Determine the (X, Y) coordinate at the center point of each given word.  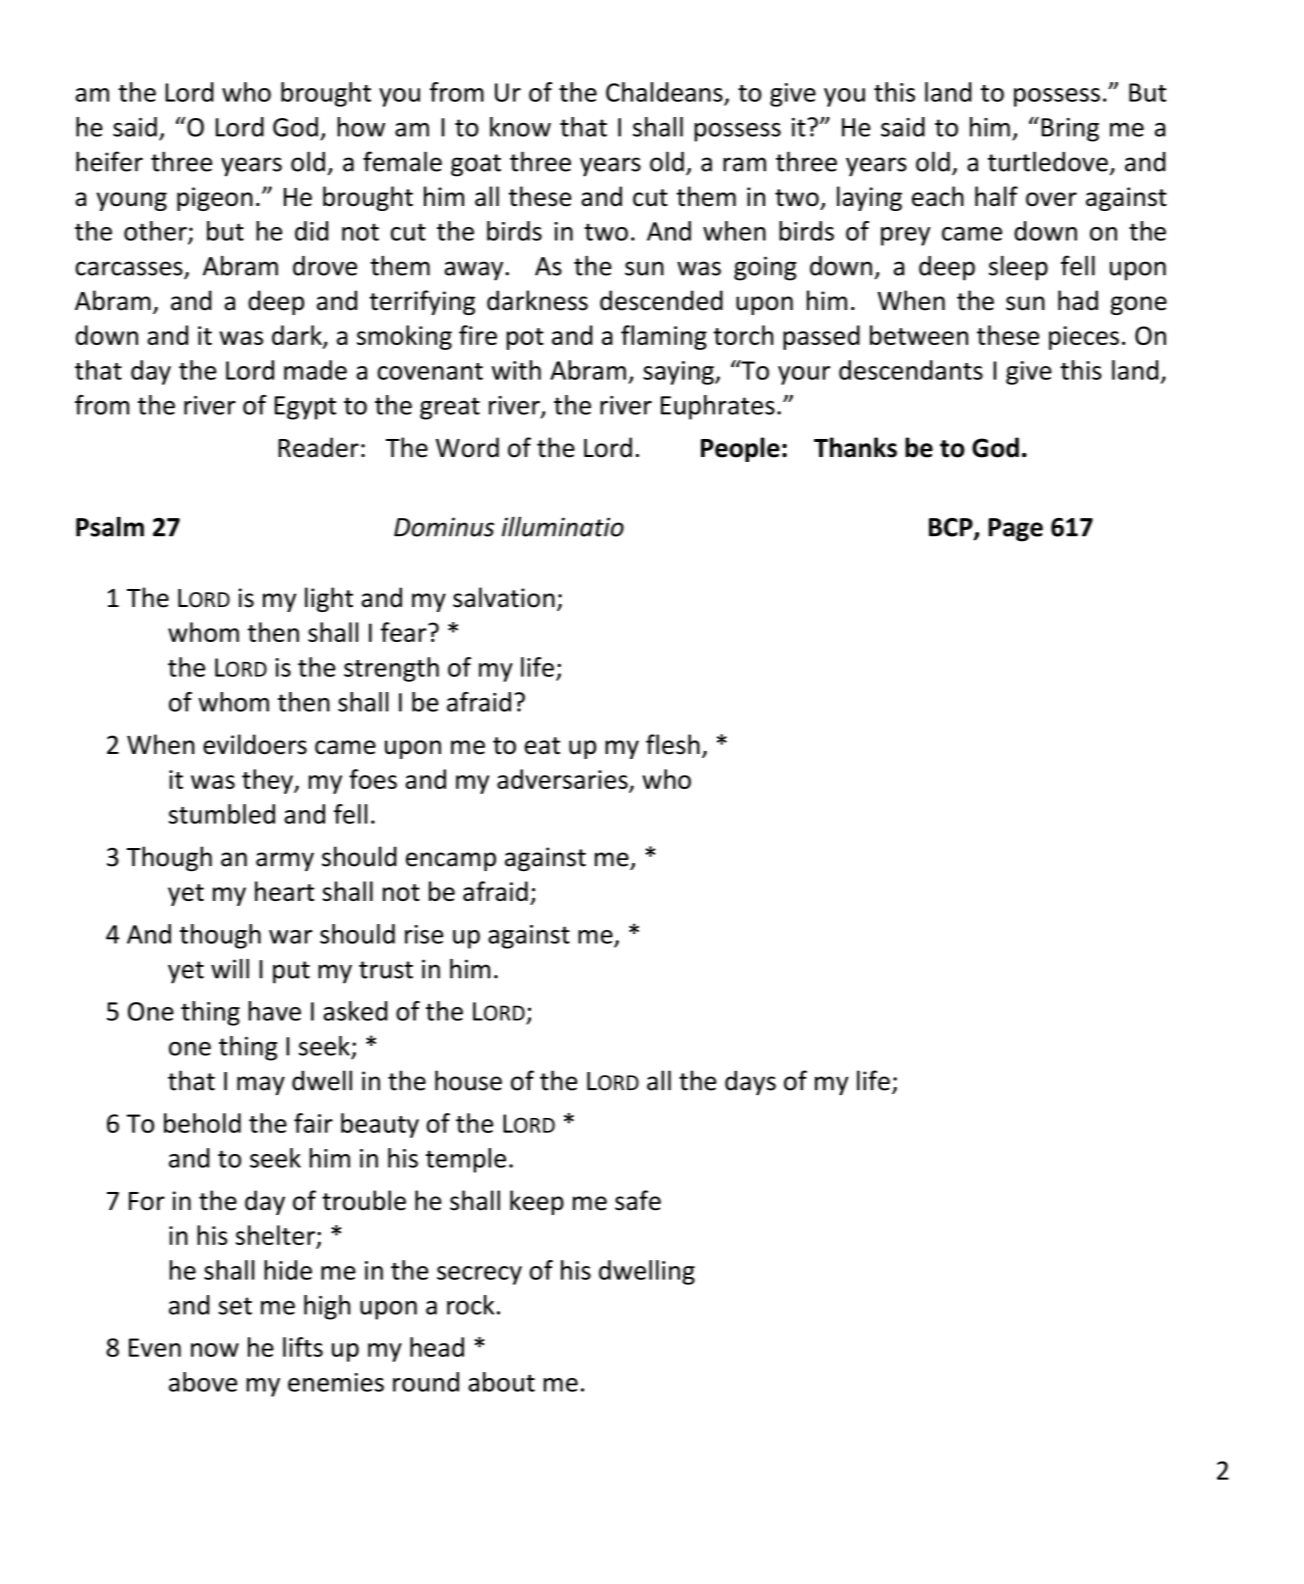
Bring (1070, 130)
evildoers (255, 744)
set (235, 1306)
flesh (673, 744)
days (750, 1082)
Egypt (305, 408)
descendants (911, 370)
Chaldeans (664, 92)
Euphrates (718, 407)
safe (638, 1200)
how (361, 127)
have (274, 1011)
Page (1016, 530)
